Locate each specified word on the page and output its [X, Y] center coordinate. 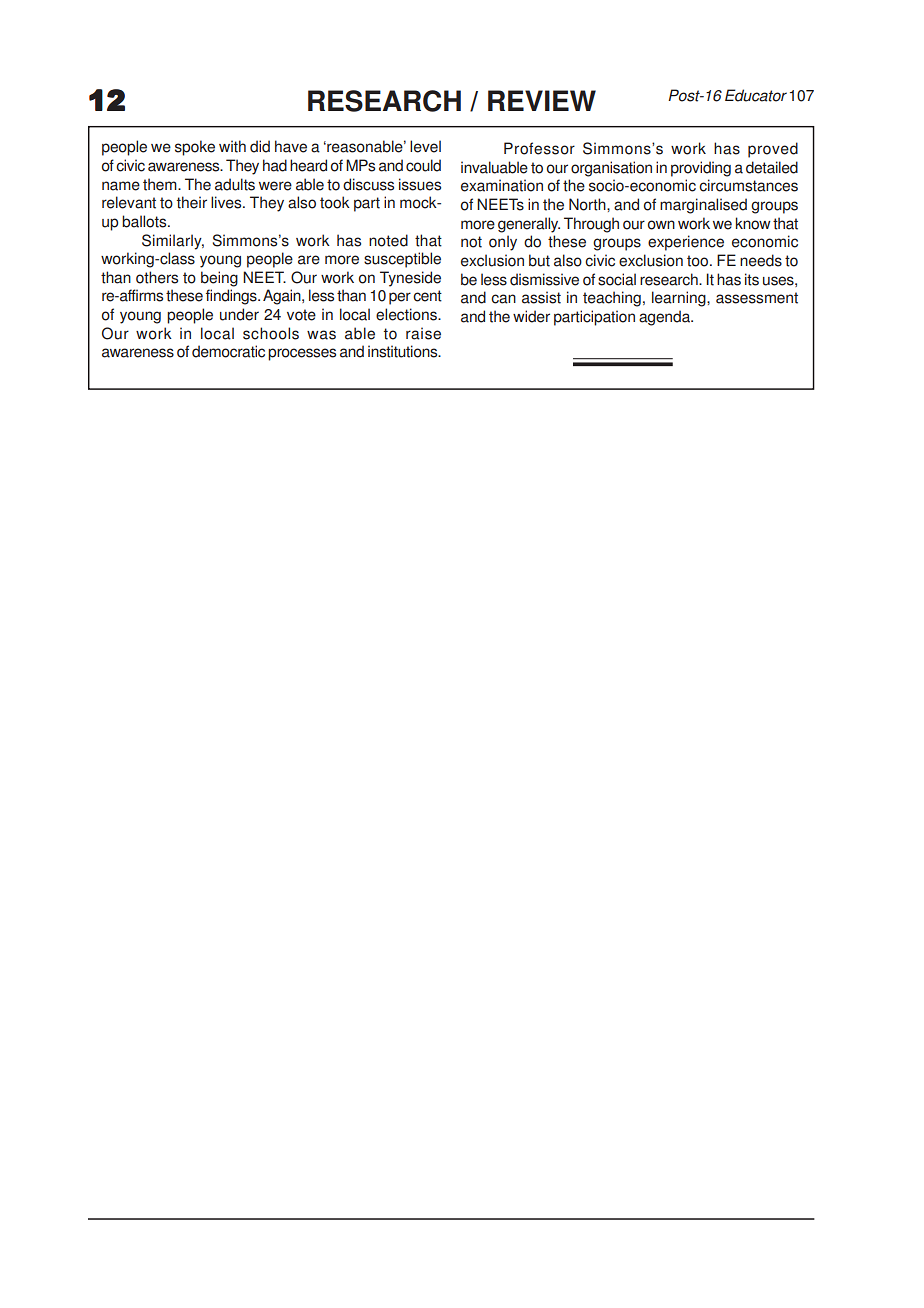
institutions [404, 351]
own [661, 225]
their [192, 202]
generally [529, 225]
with [232, 146]
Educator [756, 95]
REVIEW [542, 100]
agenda [665, 318]
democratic [228, 351]
